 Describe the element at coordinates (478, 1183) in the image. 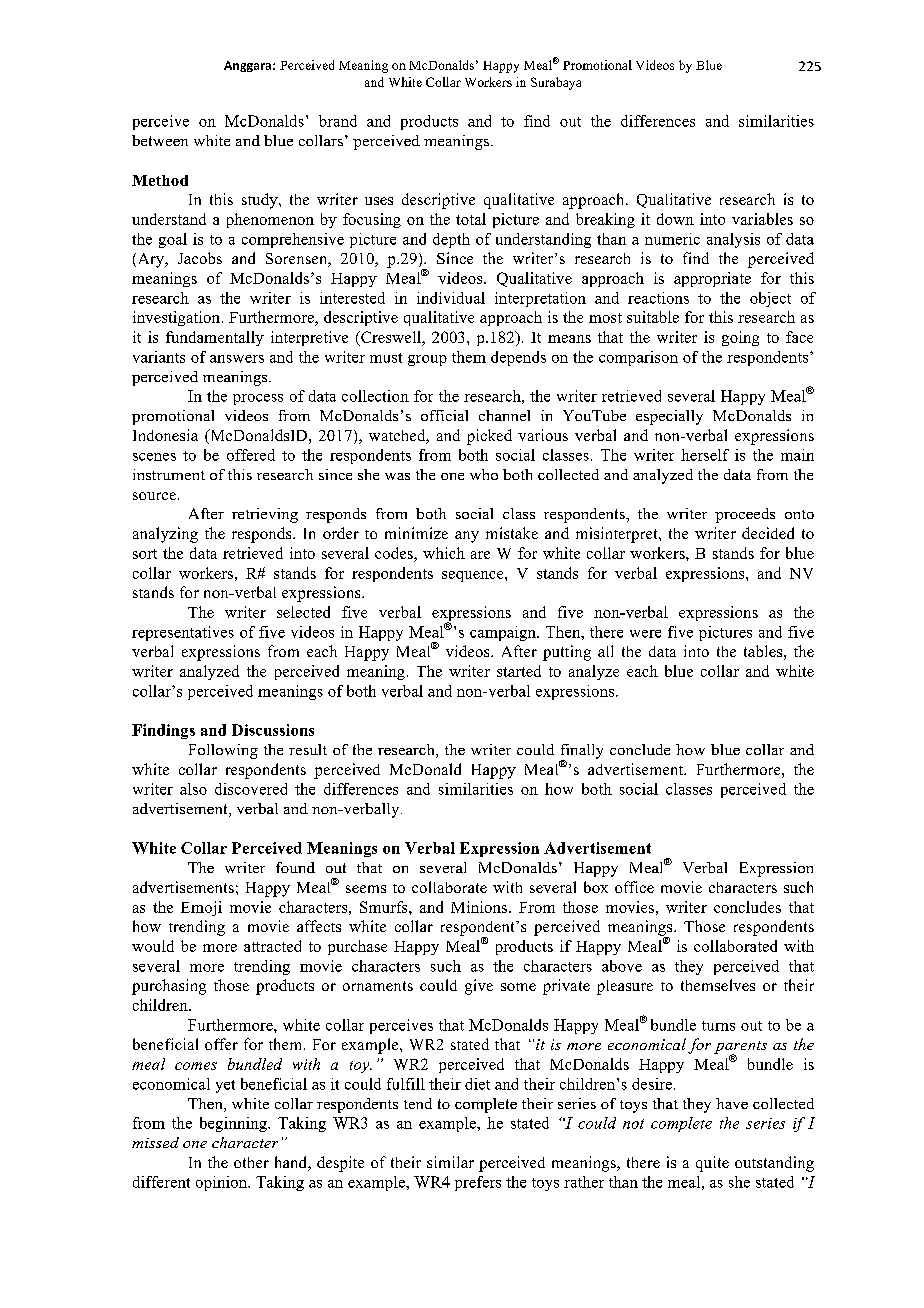

I see `prefers` at that location.
